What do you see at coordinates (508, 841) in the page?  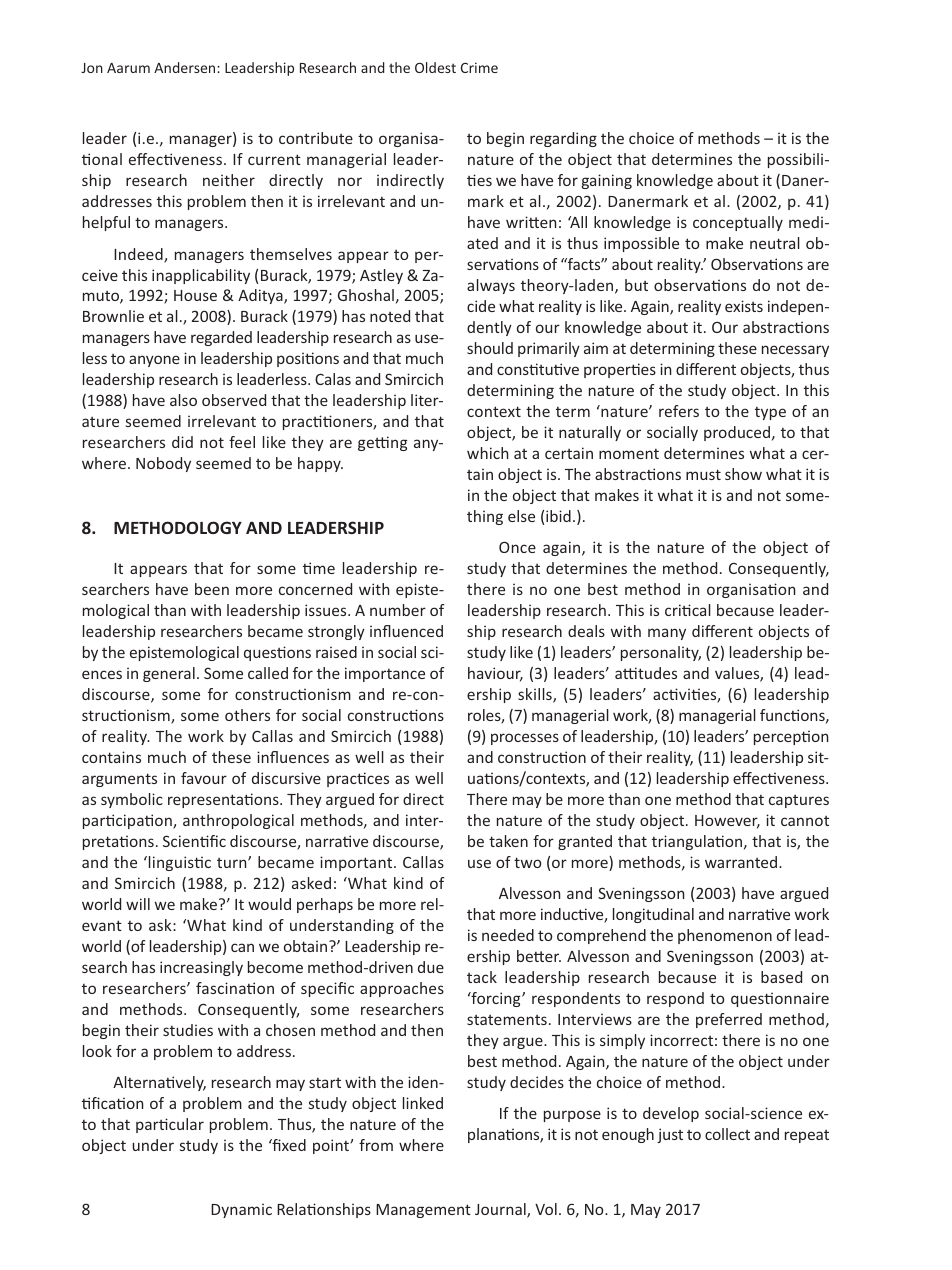 I see `taken` at bounding box center [508, 841].
